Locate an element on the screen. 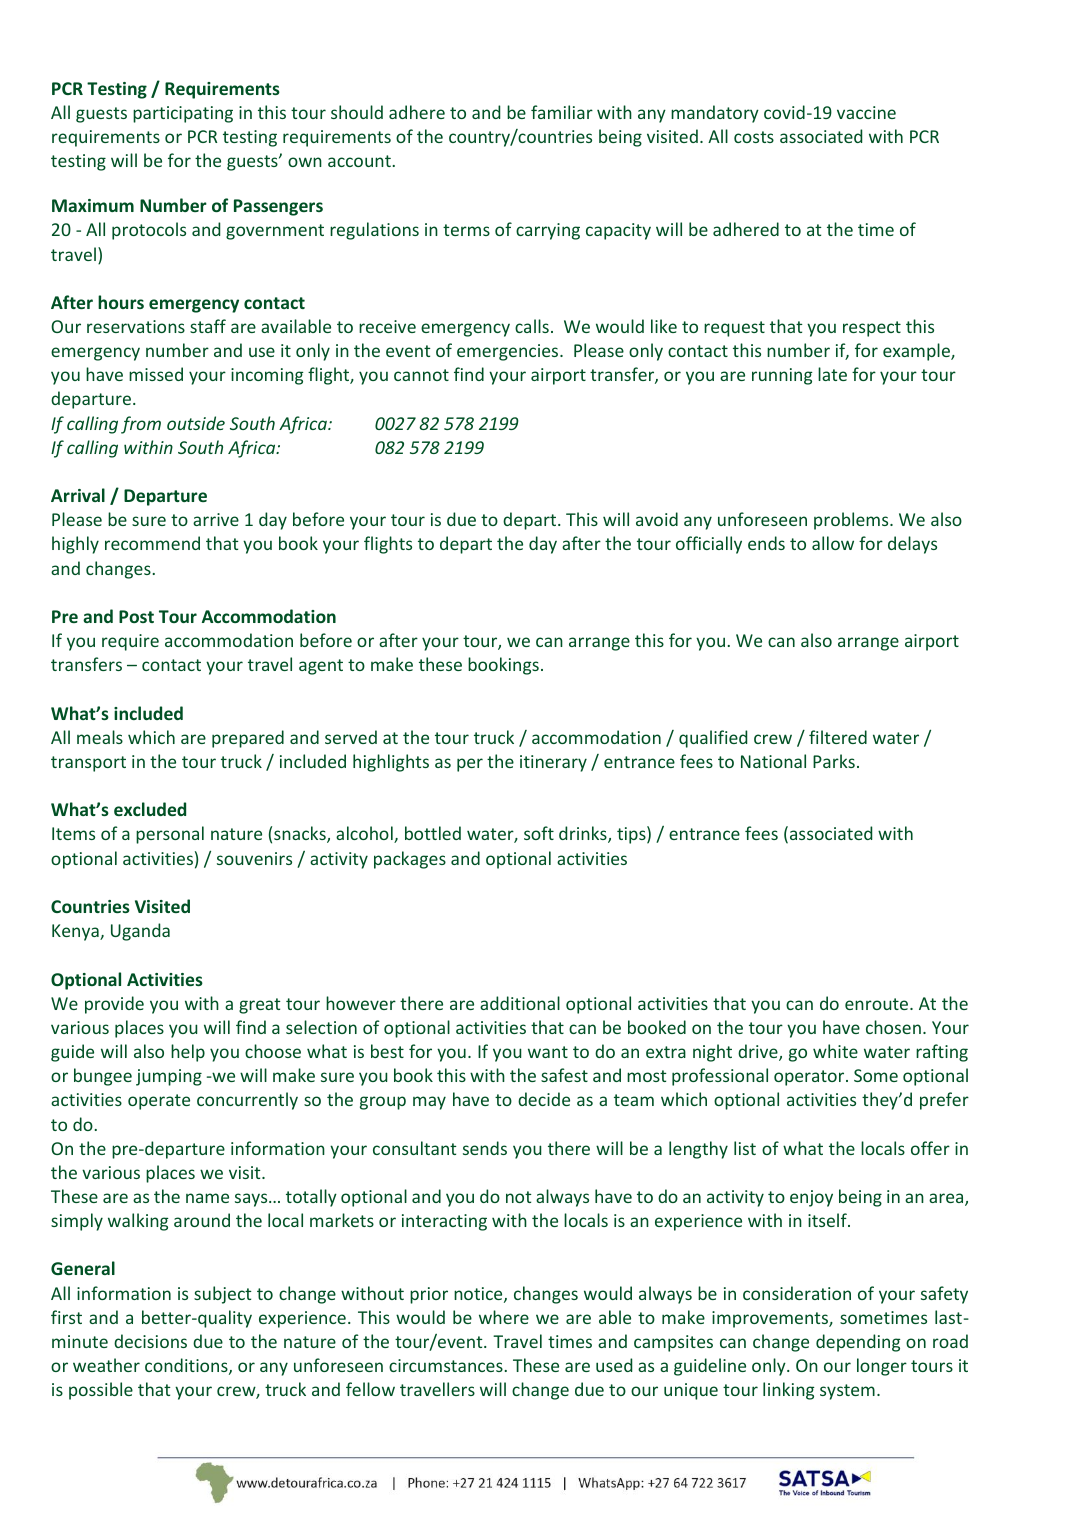 The height and width of the screenshot is (1515, 1071). vaccine is located at coordinates (866, 112).
